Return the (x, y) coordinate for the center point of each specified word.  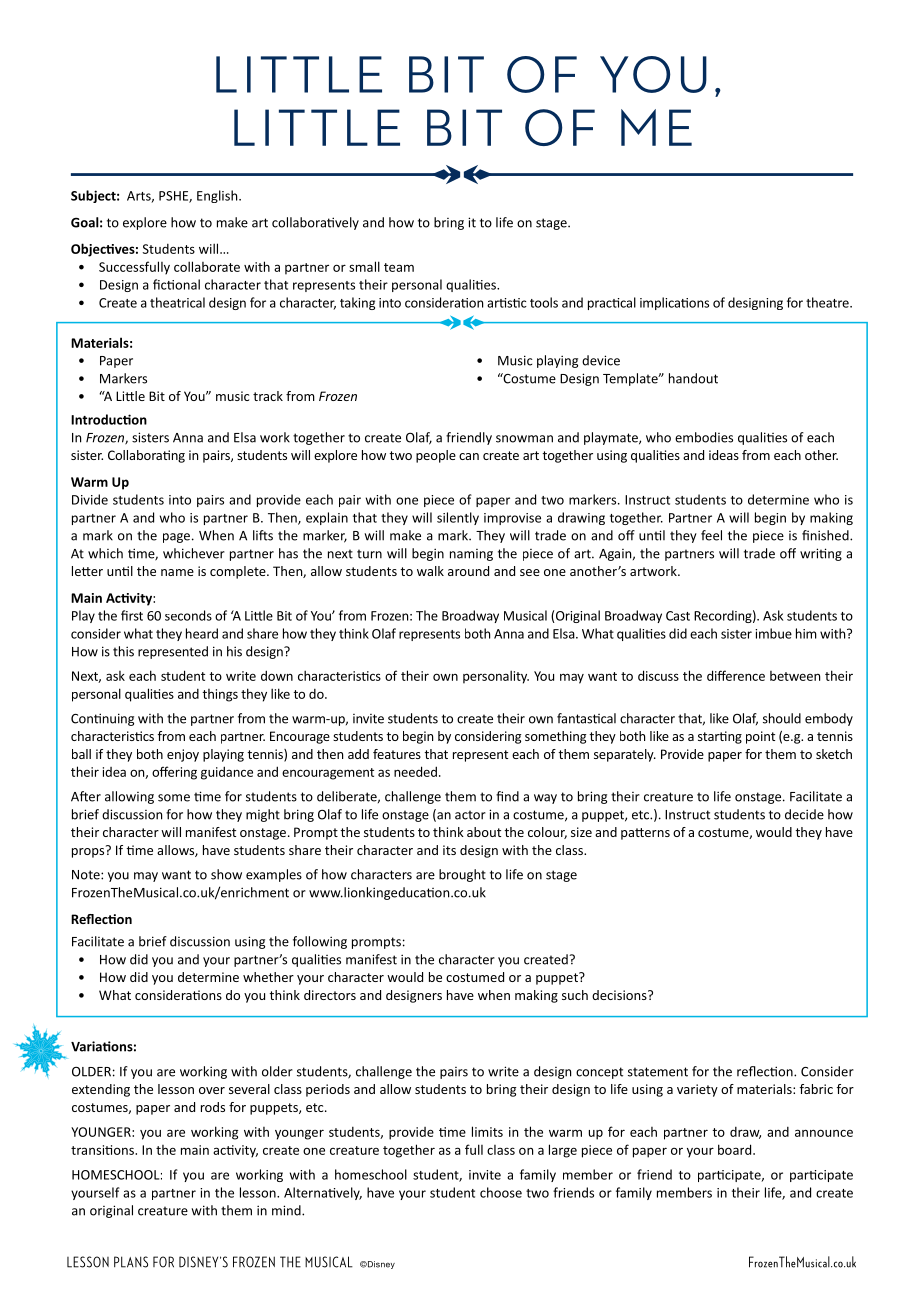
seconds (188, 615)
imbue (773, 633)
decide (804, 814)
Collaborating (146, 456)
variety (697, 1090)
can (469, 456)
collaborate (207, 266)
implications (674, 303)
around (468, 571)
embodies (704, 437)
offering (174, 773)
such (575, 995)
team (399, 267)
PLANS (131, 1262)
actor (470, 815)
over (212, 1090)
